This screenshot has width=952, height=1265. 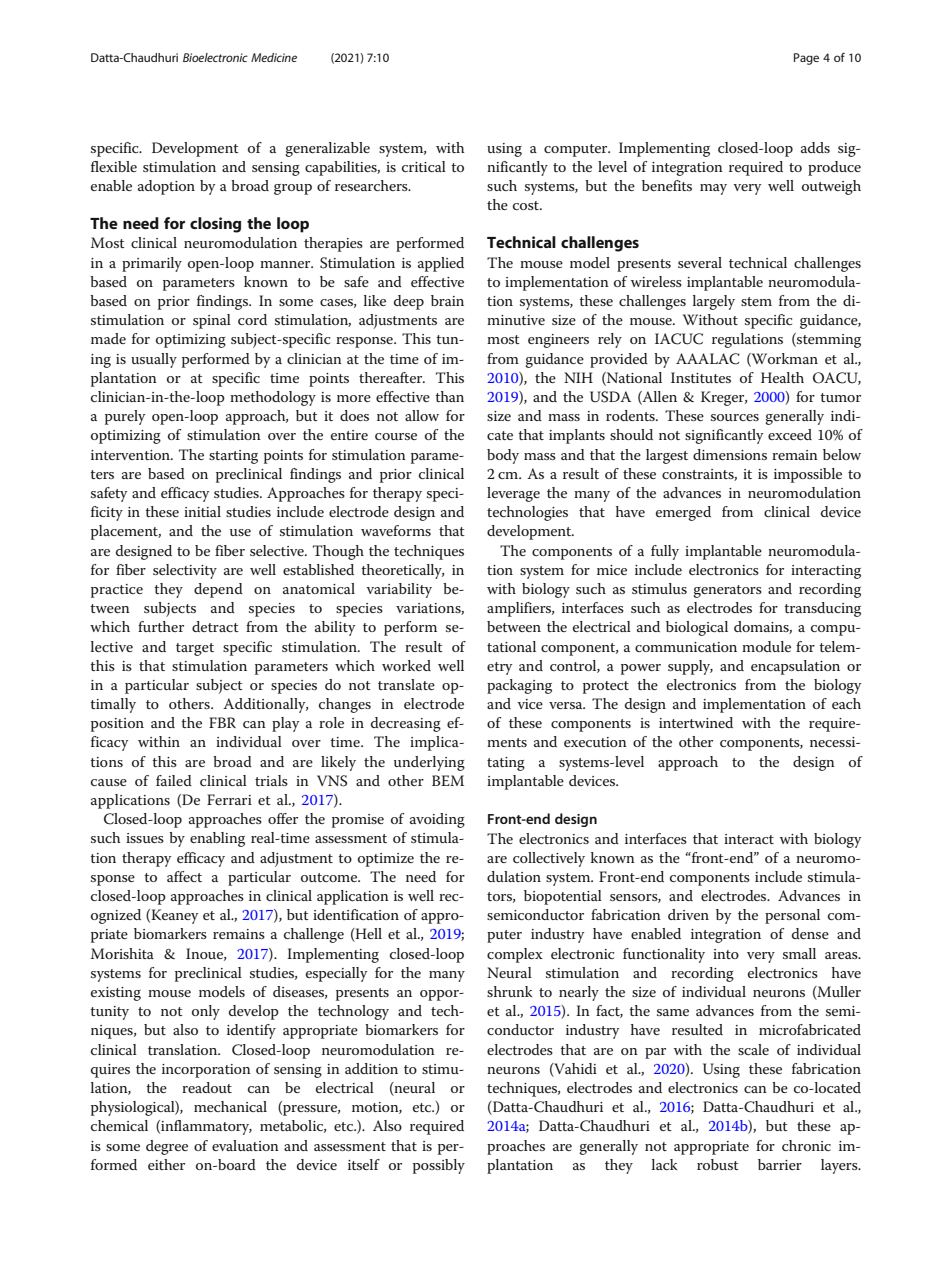 I want to click on than, so click(x=449, y=396).
